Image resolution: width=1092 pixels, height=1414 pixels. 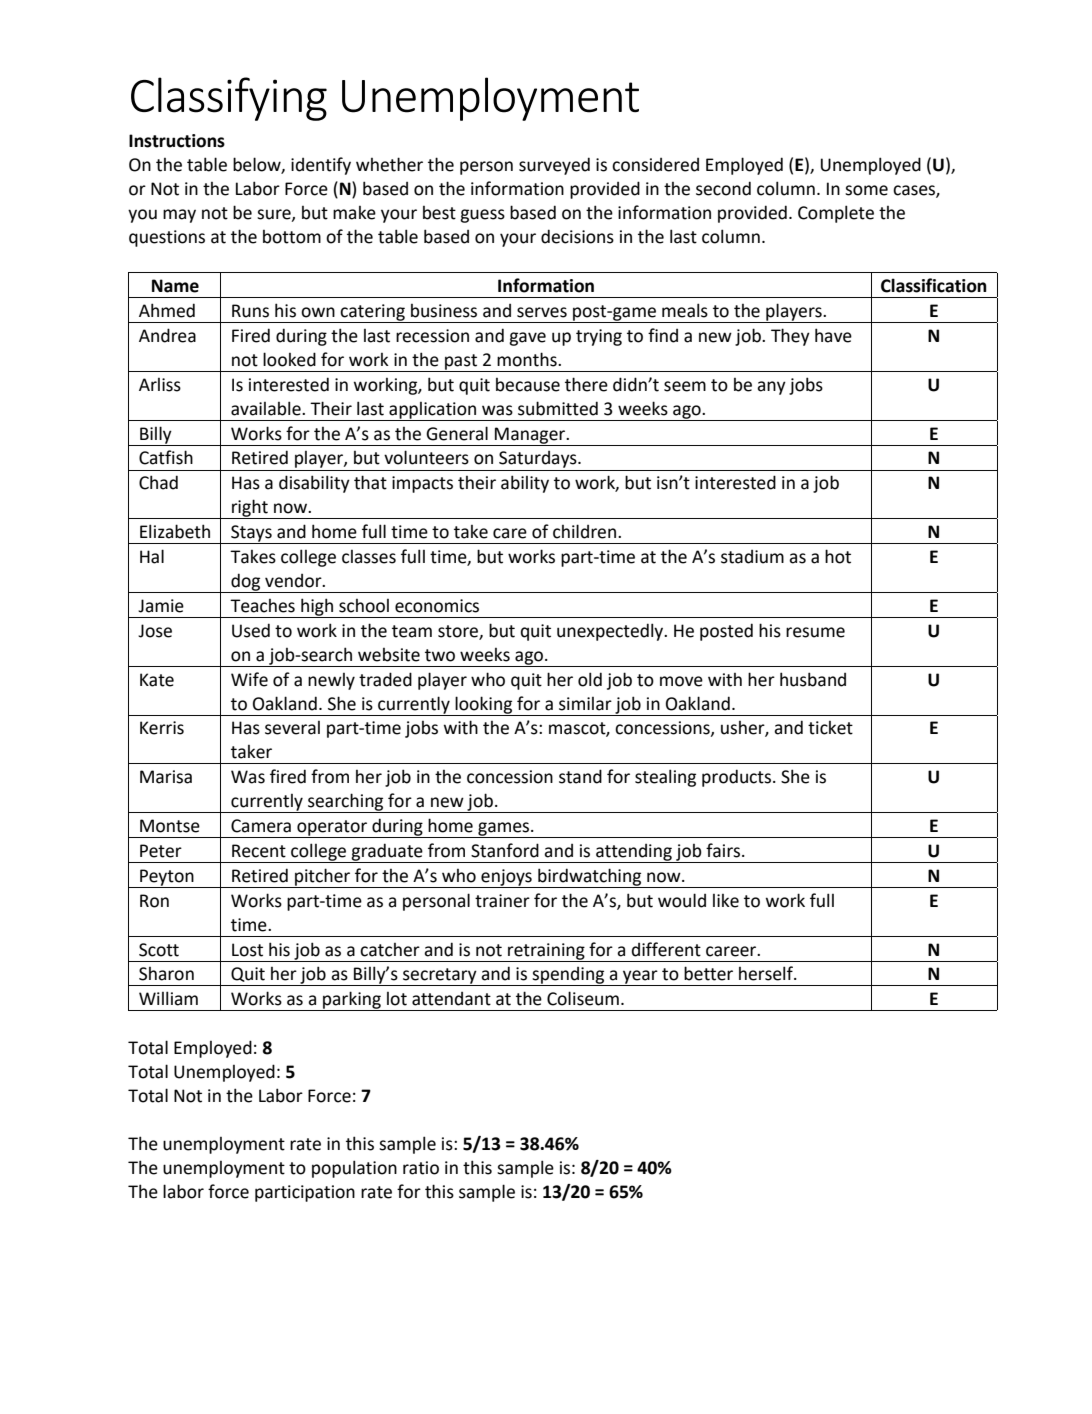 What do you see at coordinates (866, 190) in the screenshot?
I see `some` at bounding box center [866, 190].
